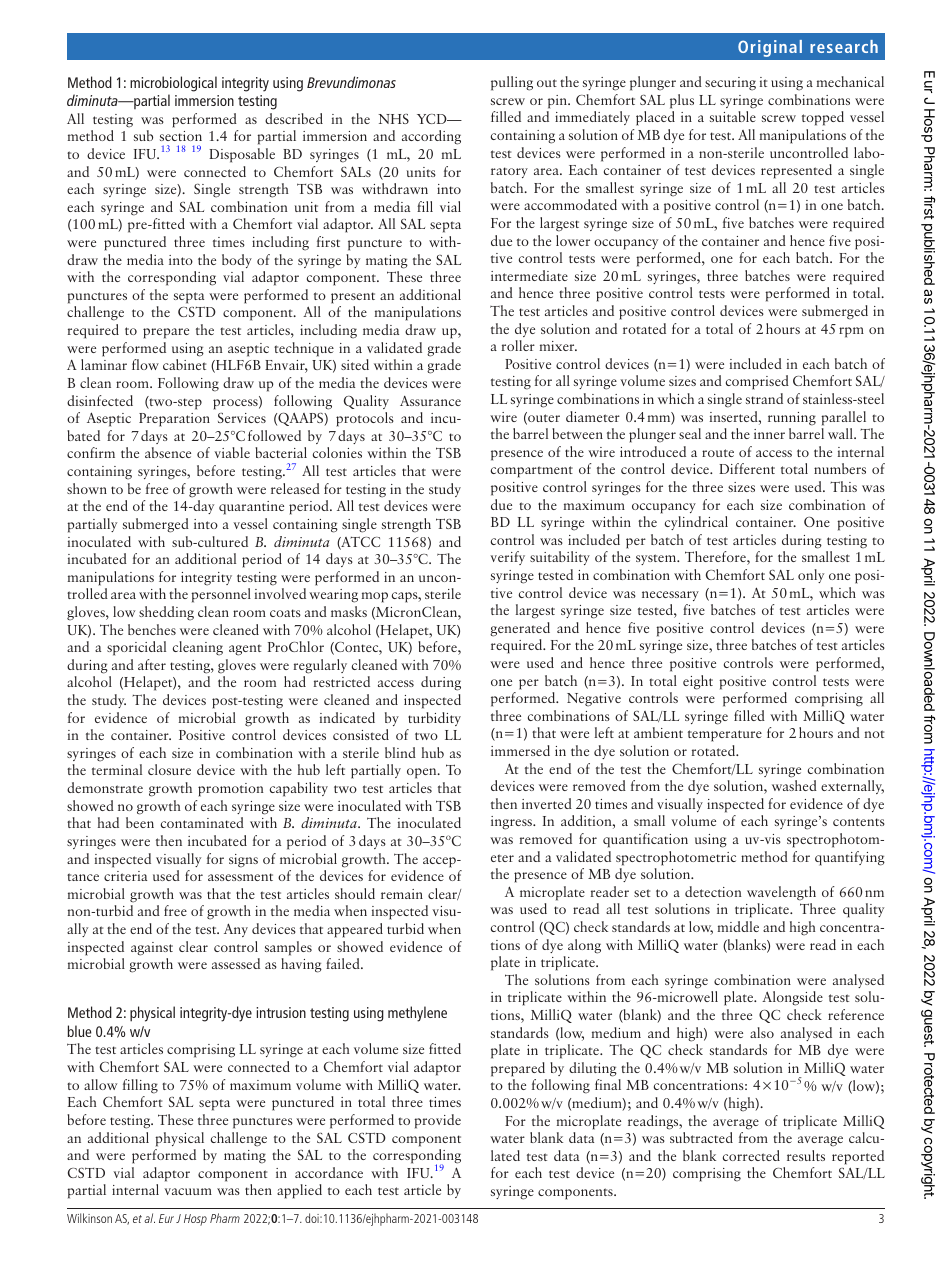 The width and height of the image is (952, 1270). What do you see at coordinates (173, 84) in the image?
I see `microbiological` at bounding box center [173, 84].
